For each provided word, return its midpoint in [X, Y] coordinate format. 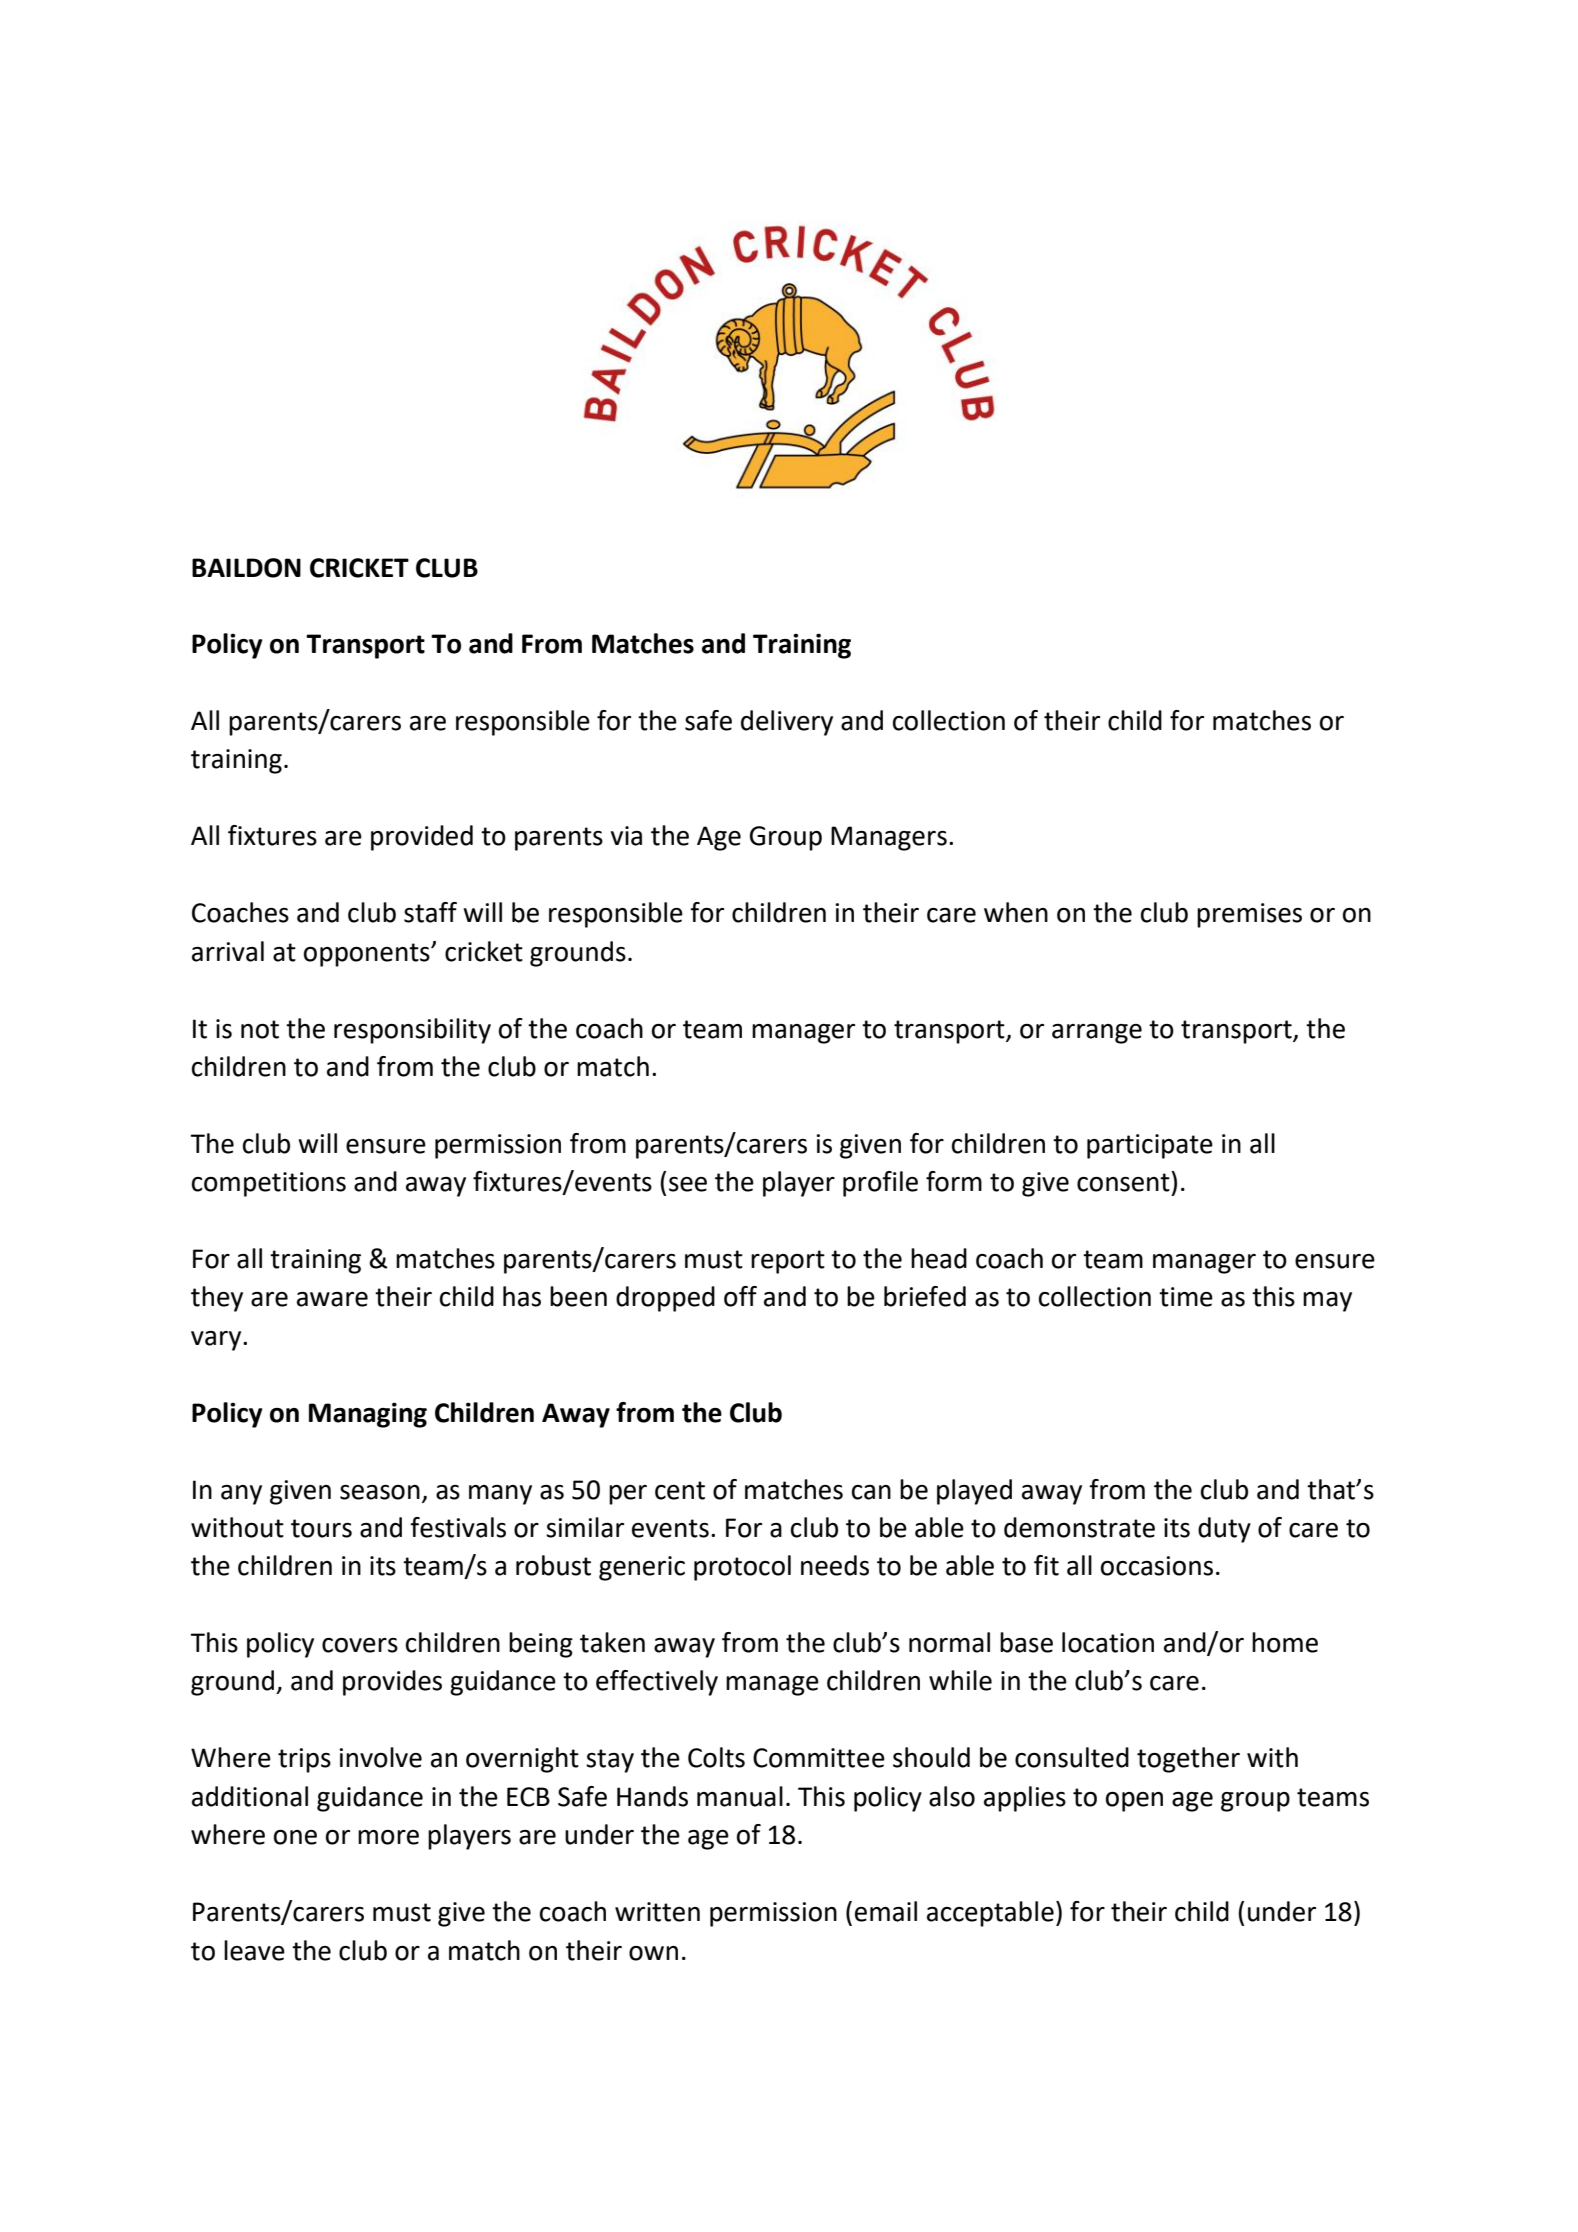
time [1186, 1297]
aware [332, 1299]
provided [422, 838]
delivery [787, 723]
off [740, 1296]
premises [1249, 915]
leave [254, 1950]
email [886, 1911]
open [1134, 1802]
